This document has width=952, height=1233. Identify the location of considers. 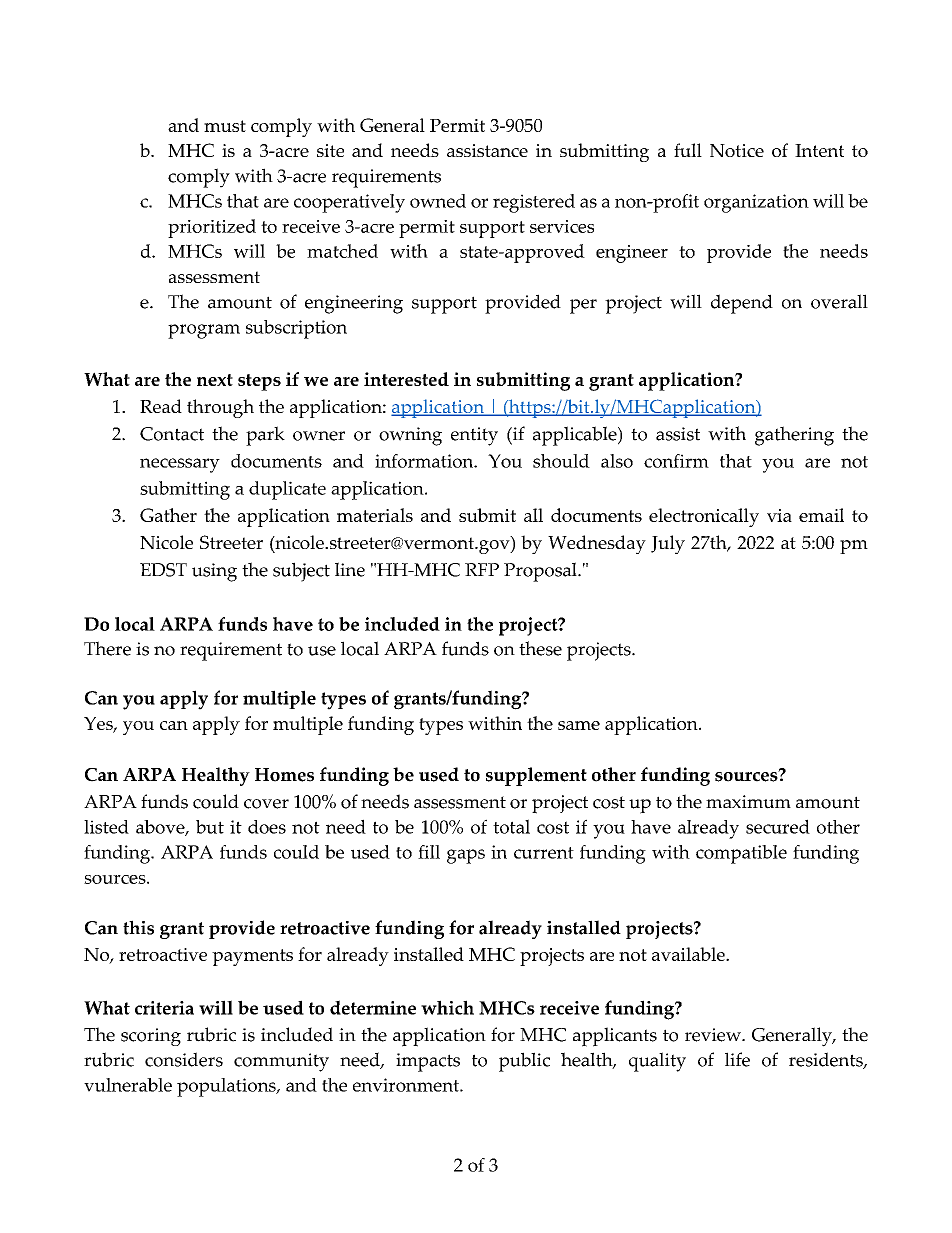
(184, 1059).
